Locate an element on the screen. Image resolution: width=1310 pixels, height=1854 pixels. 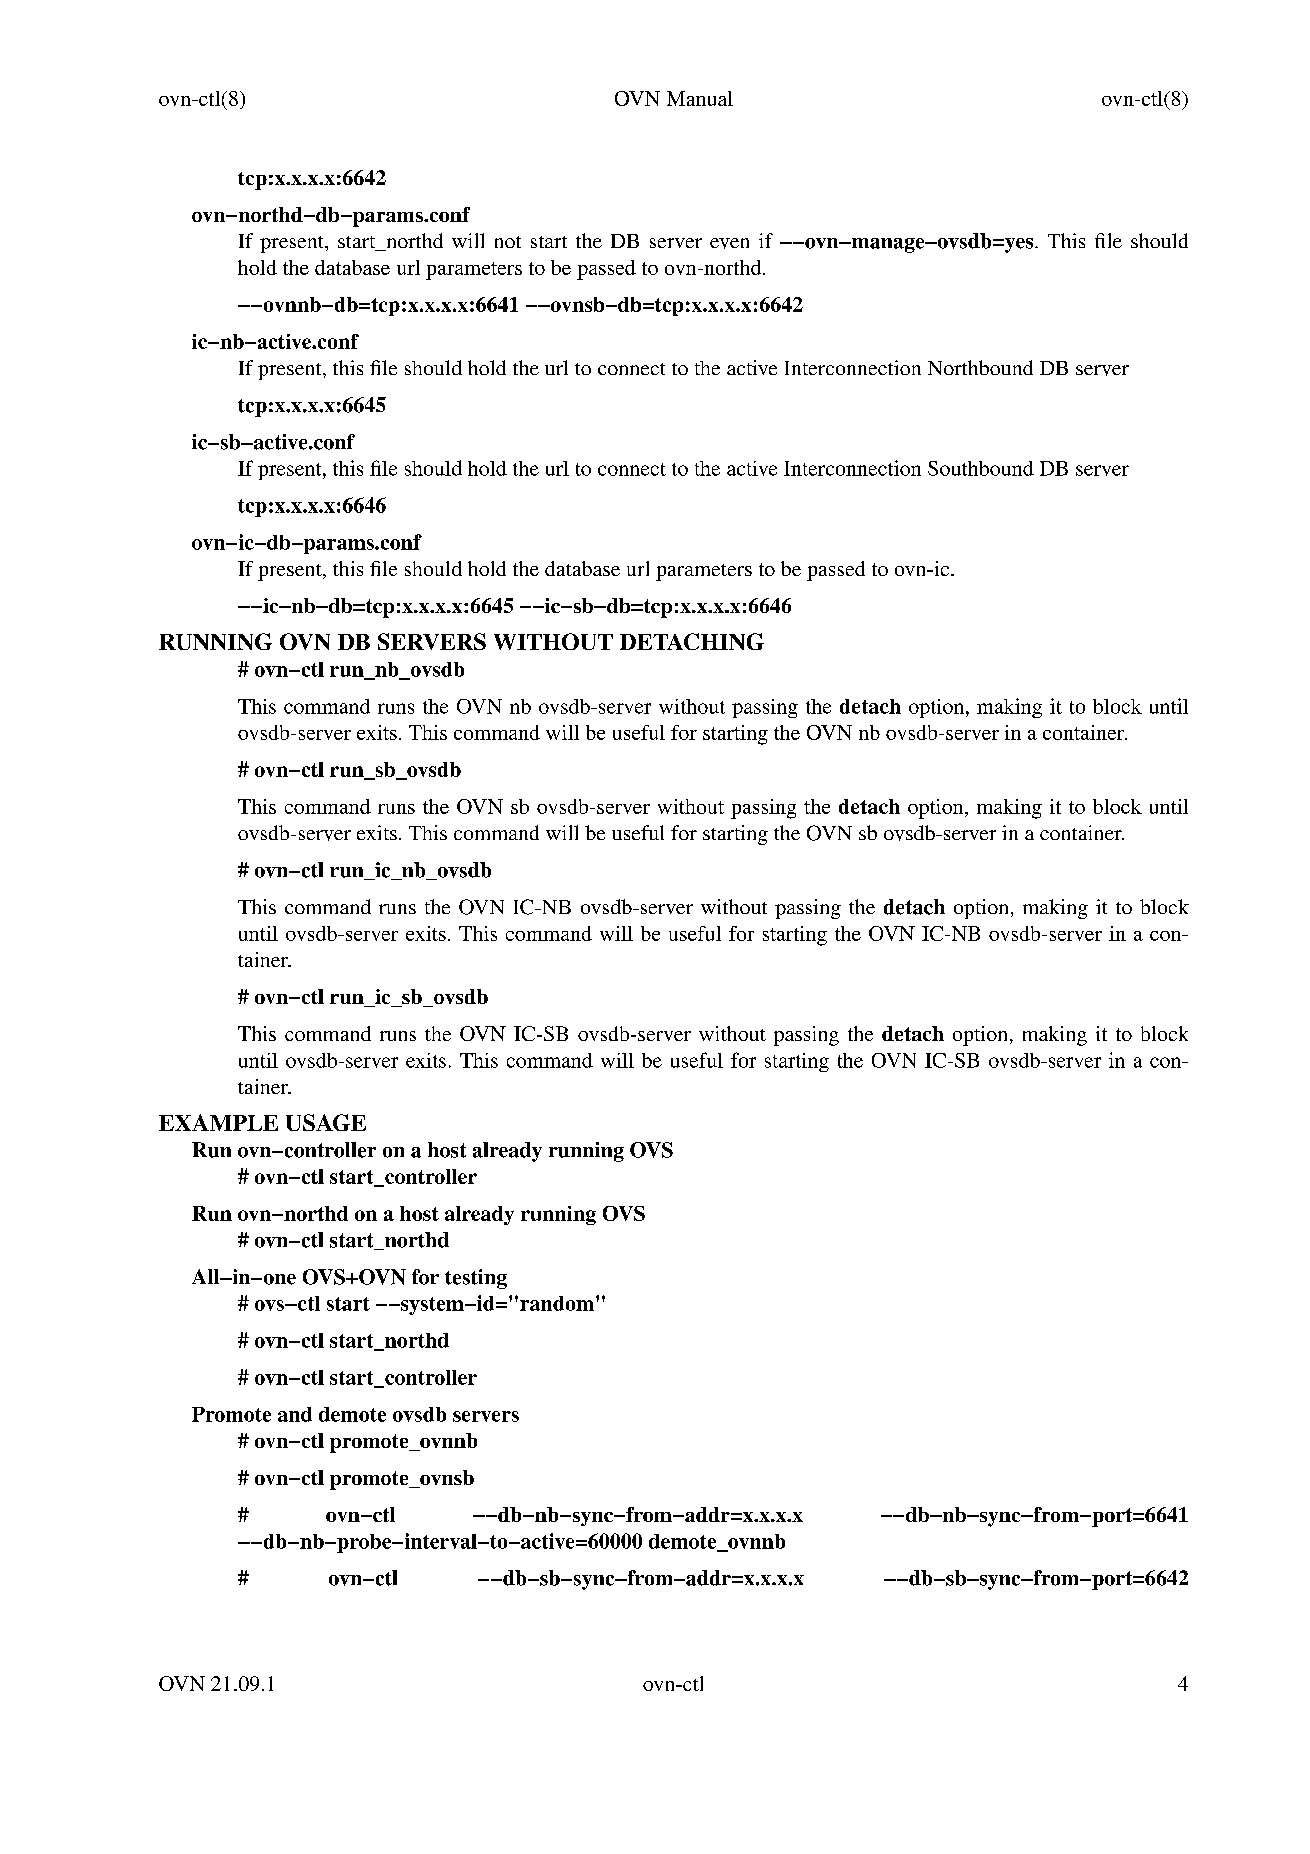
Southbound is located at coordinates (981, 468).
